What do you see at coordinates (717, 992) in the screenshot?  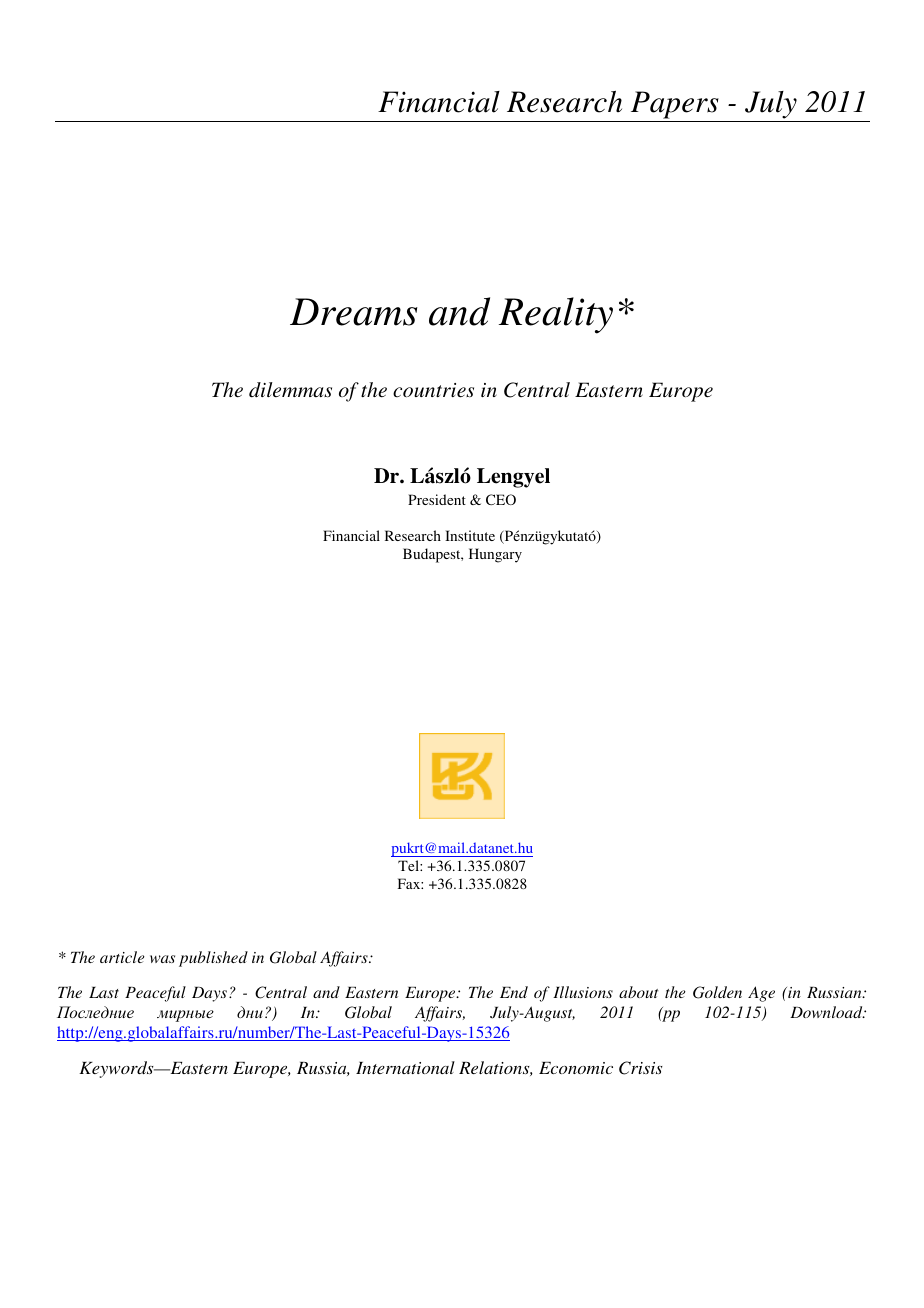 I see `Golden` at bounding box center [717, 992].
